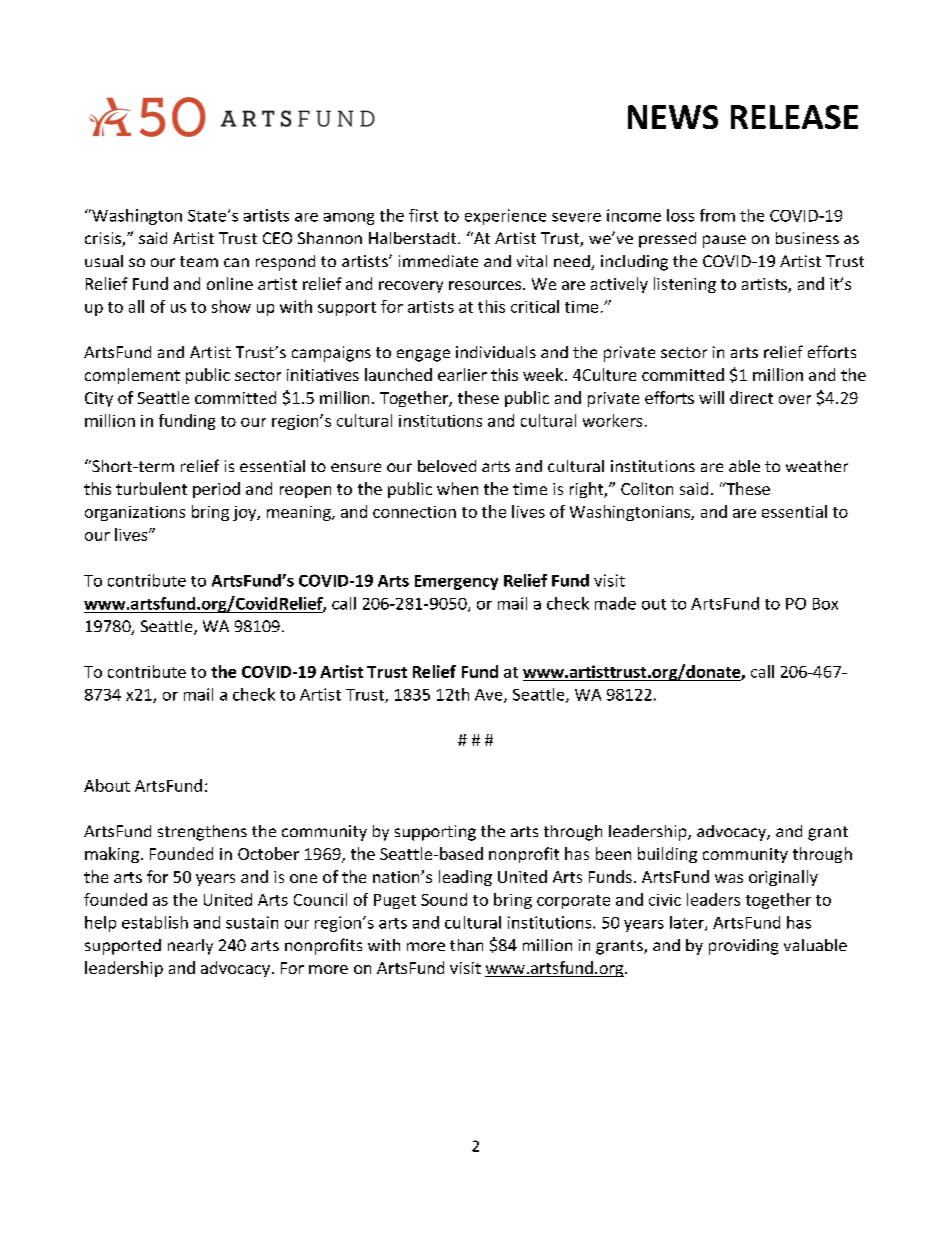  I want to click on Box, so click(825, 604).
